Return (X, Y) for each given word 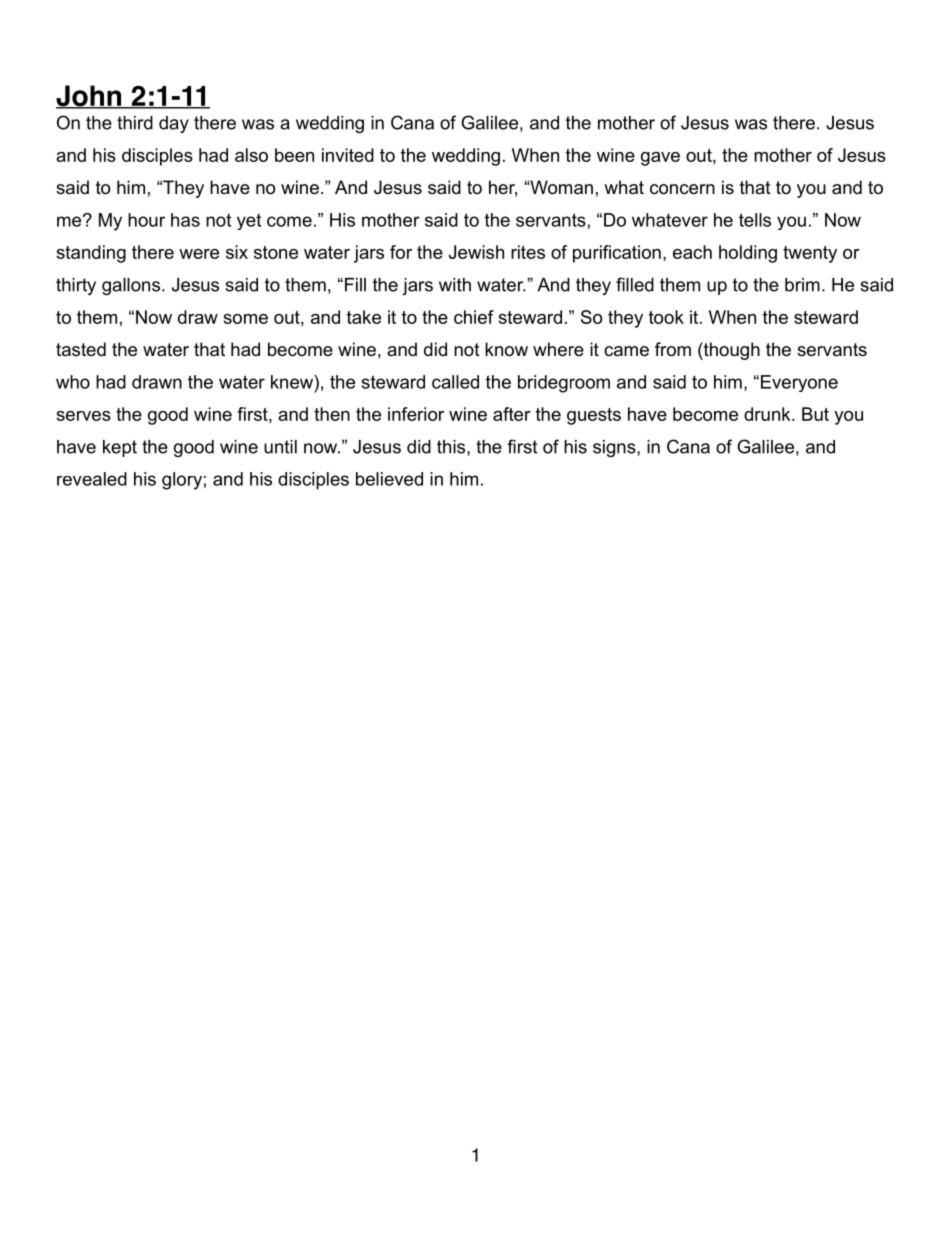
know (506, 349)
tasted (81, 349)
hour (146, 220)
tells (755, 220)
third (135, 123)
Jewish (476, 252)
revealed (92, 479)
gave (660, 159)
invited (348, 155)
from (673, 349)
